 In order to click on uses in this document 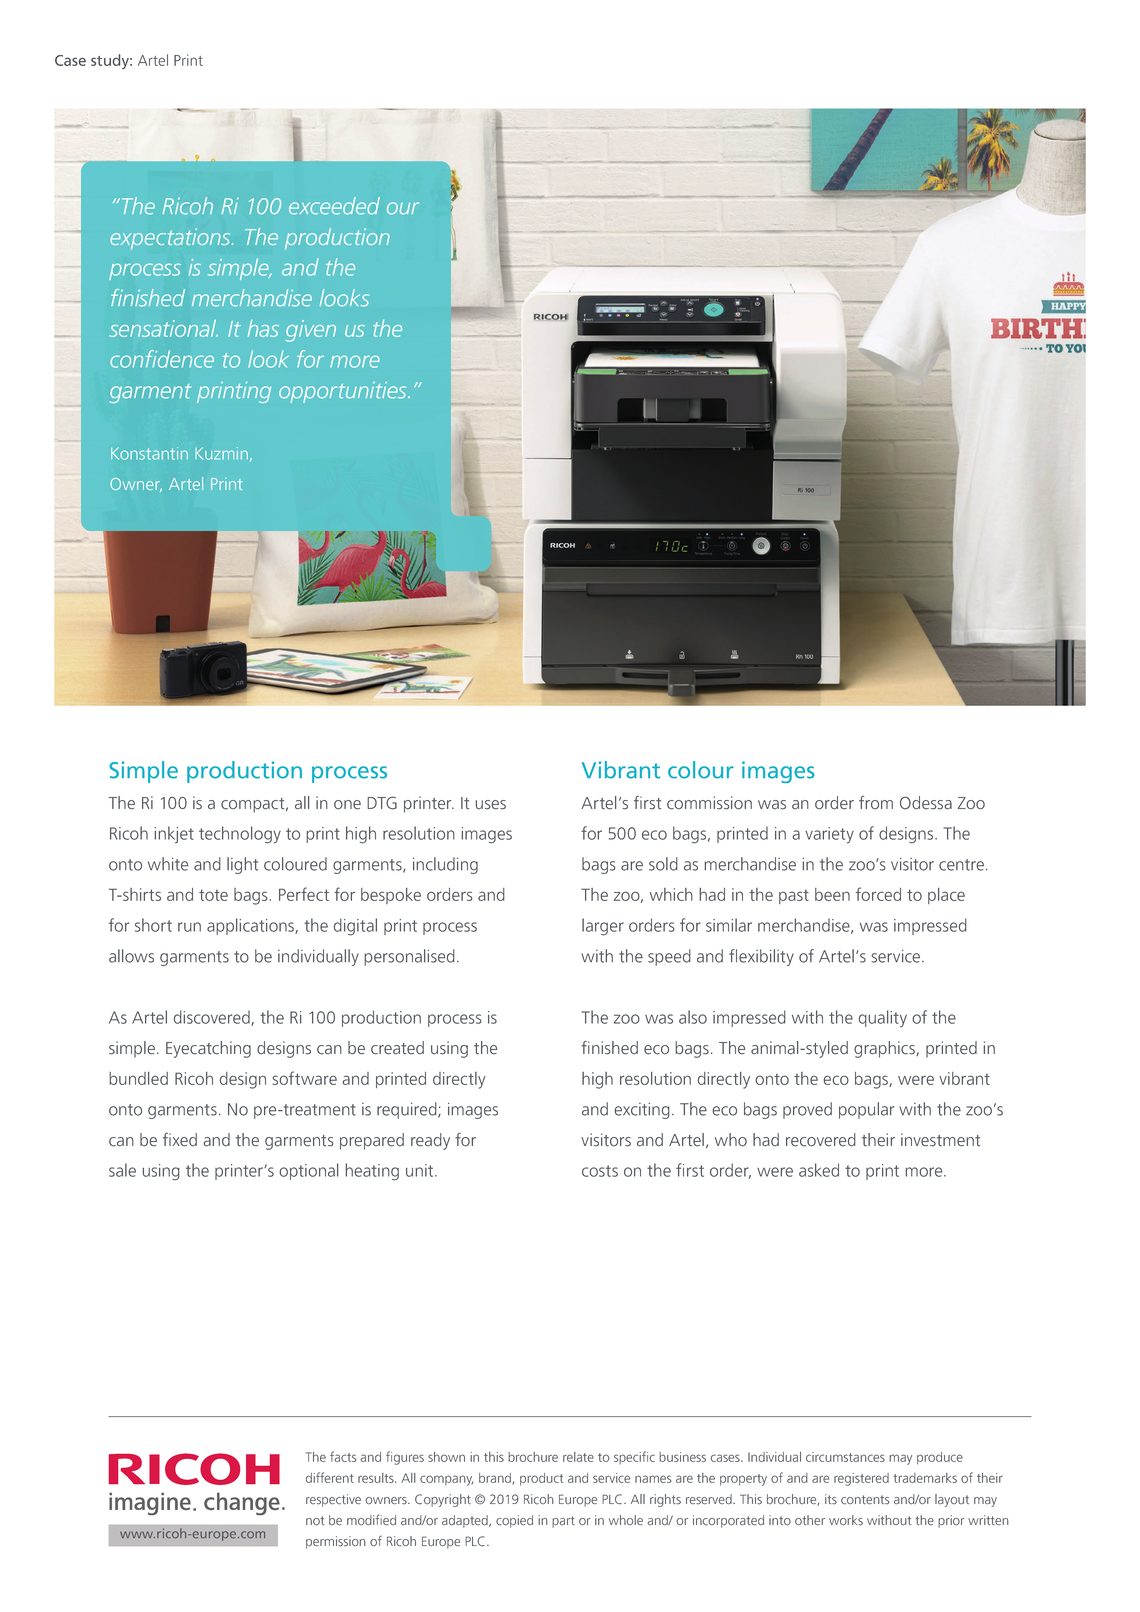, I will do `click(491, 805)`.
